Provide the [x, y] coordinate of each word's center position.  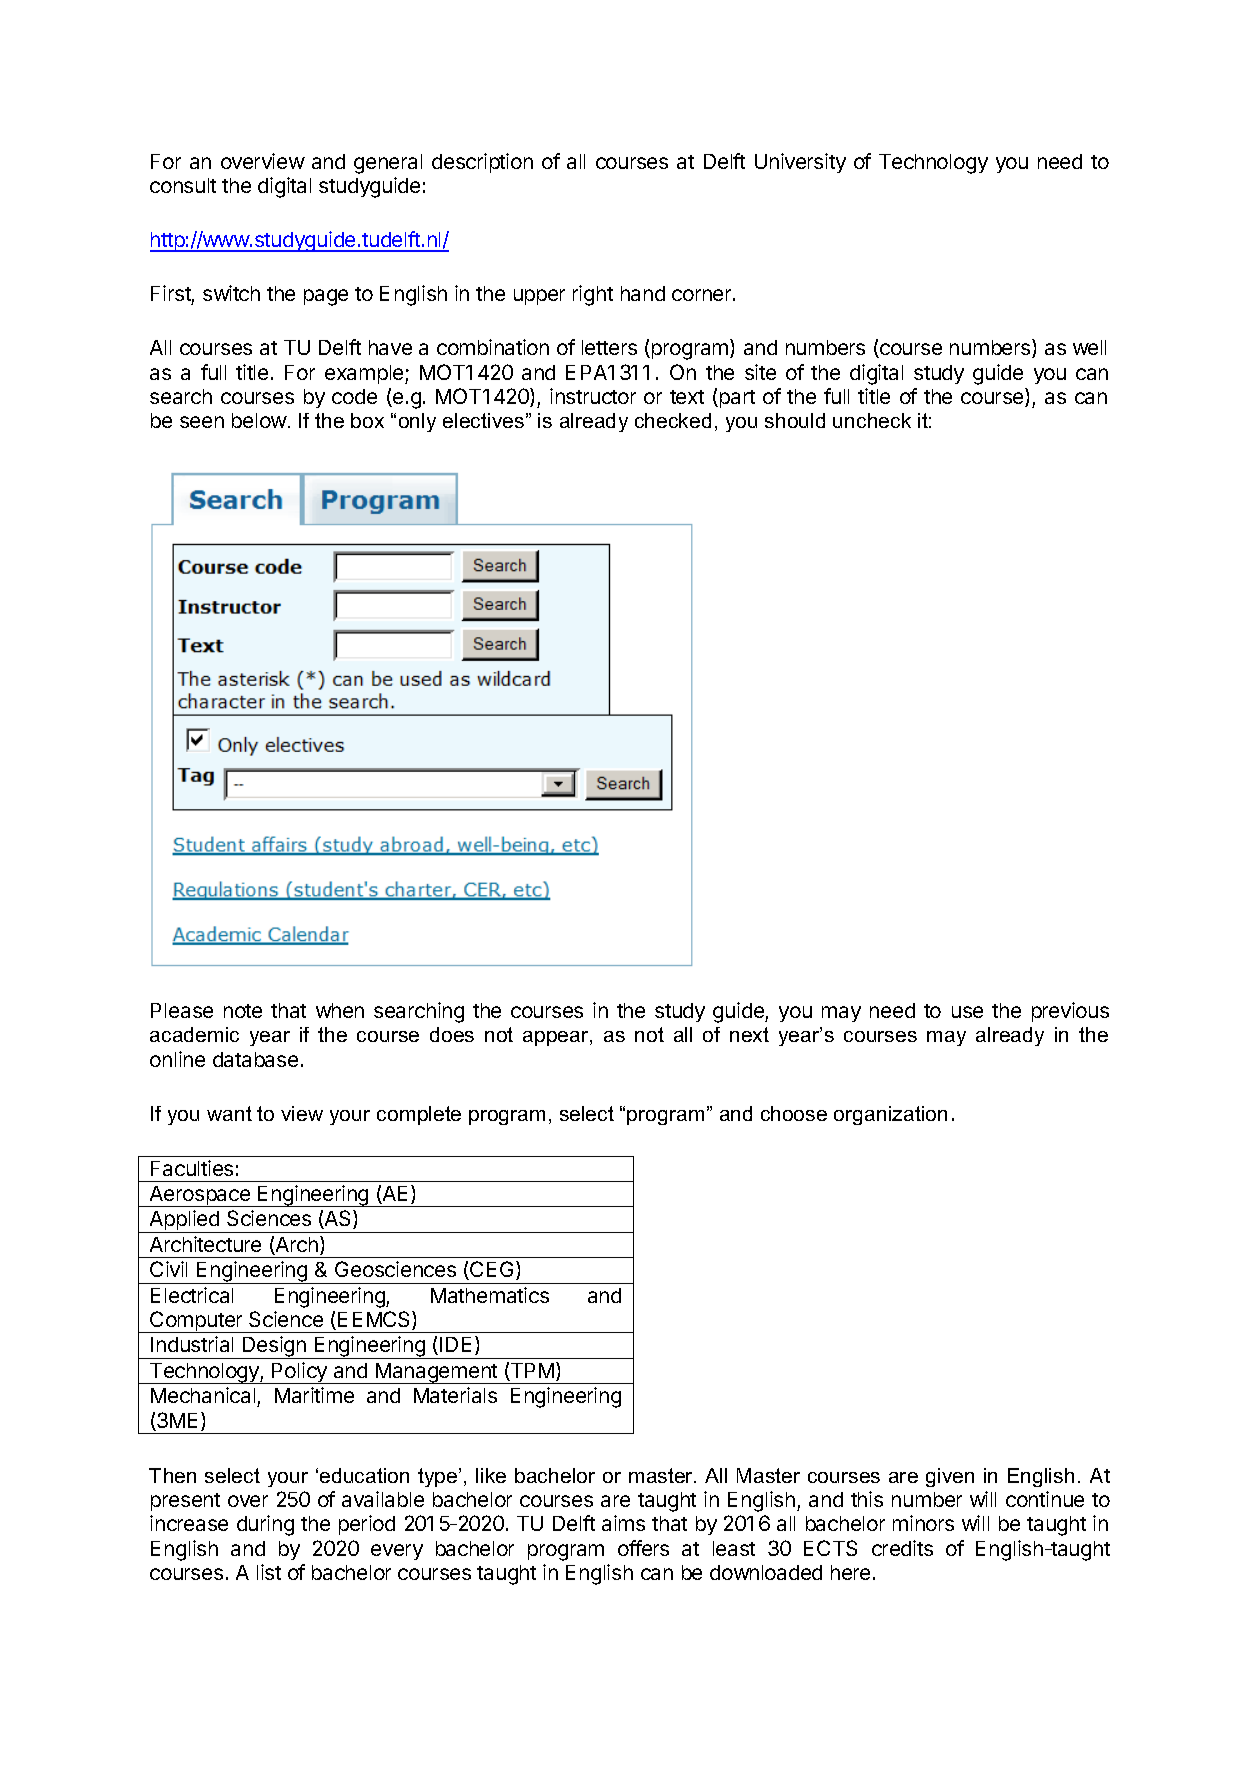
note [243, 1011]
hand [643, 293]
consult [183, 185]
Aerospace [200, 1196]
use [967, 1012]
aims [623, 1523]
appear [557, 1038]
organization [890, 1115]
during [265, 1525]
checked [673, 420]
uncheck [872, 420]
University [800, 163]
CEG [490, 1270]
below [259, 420]
